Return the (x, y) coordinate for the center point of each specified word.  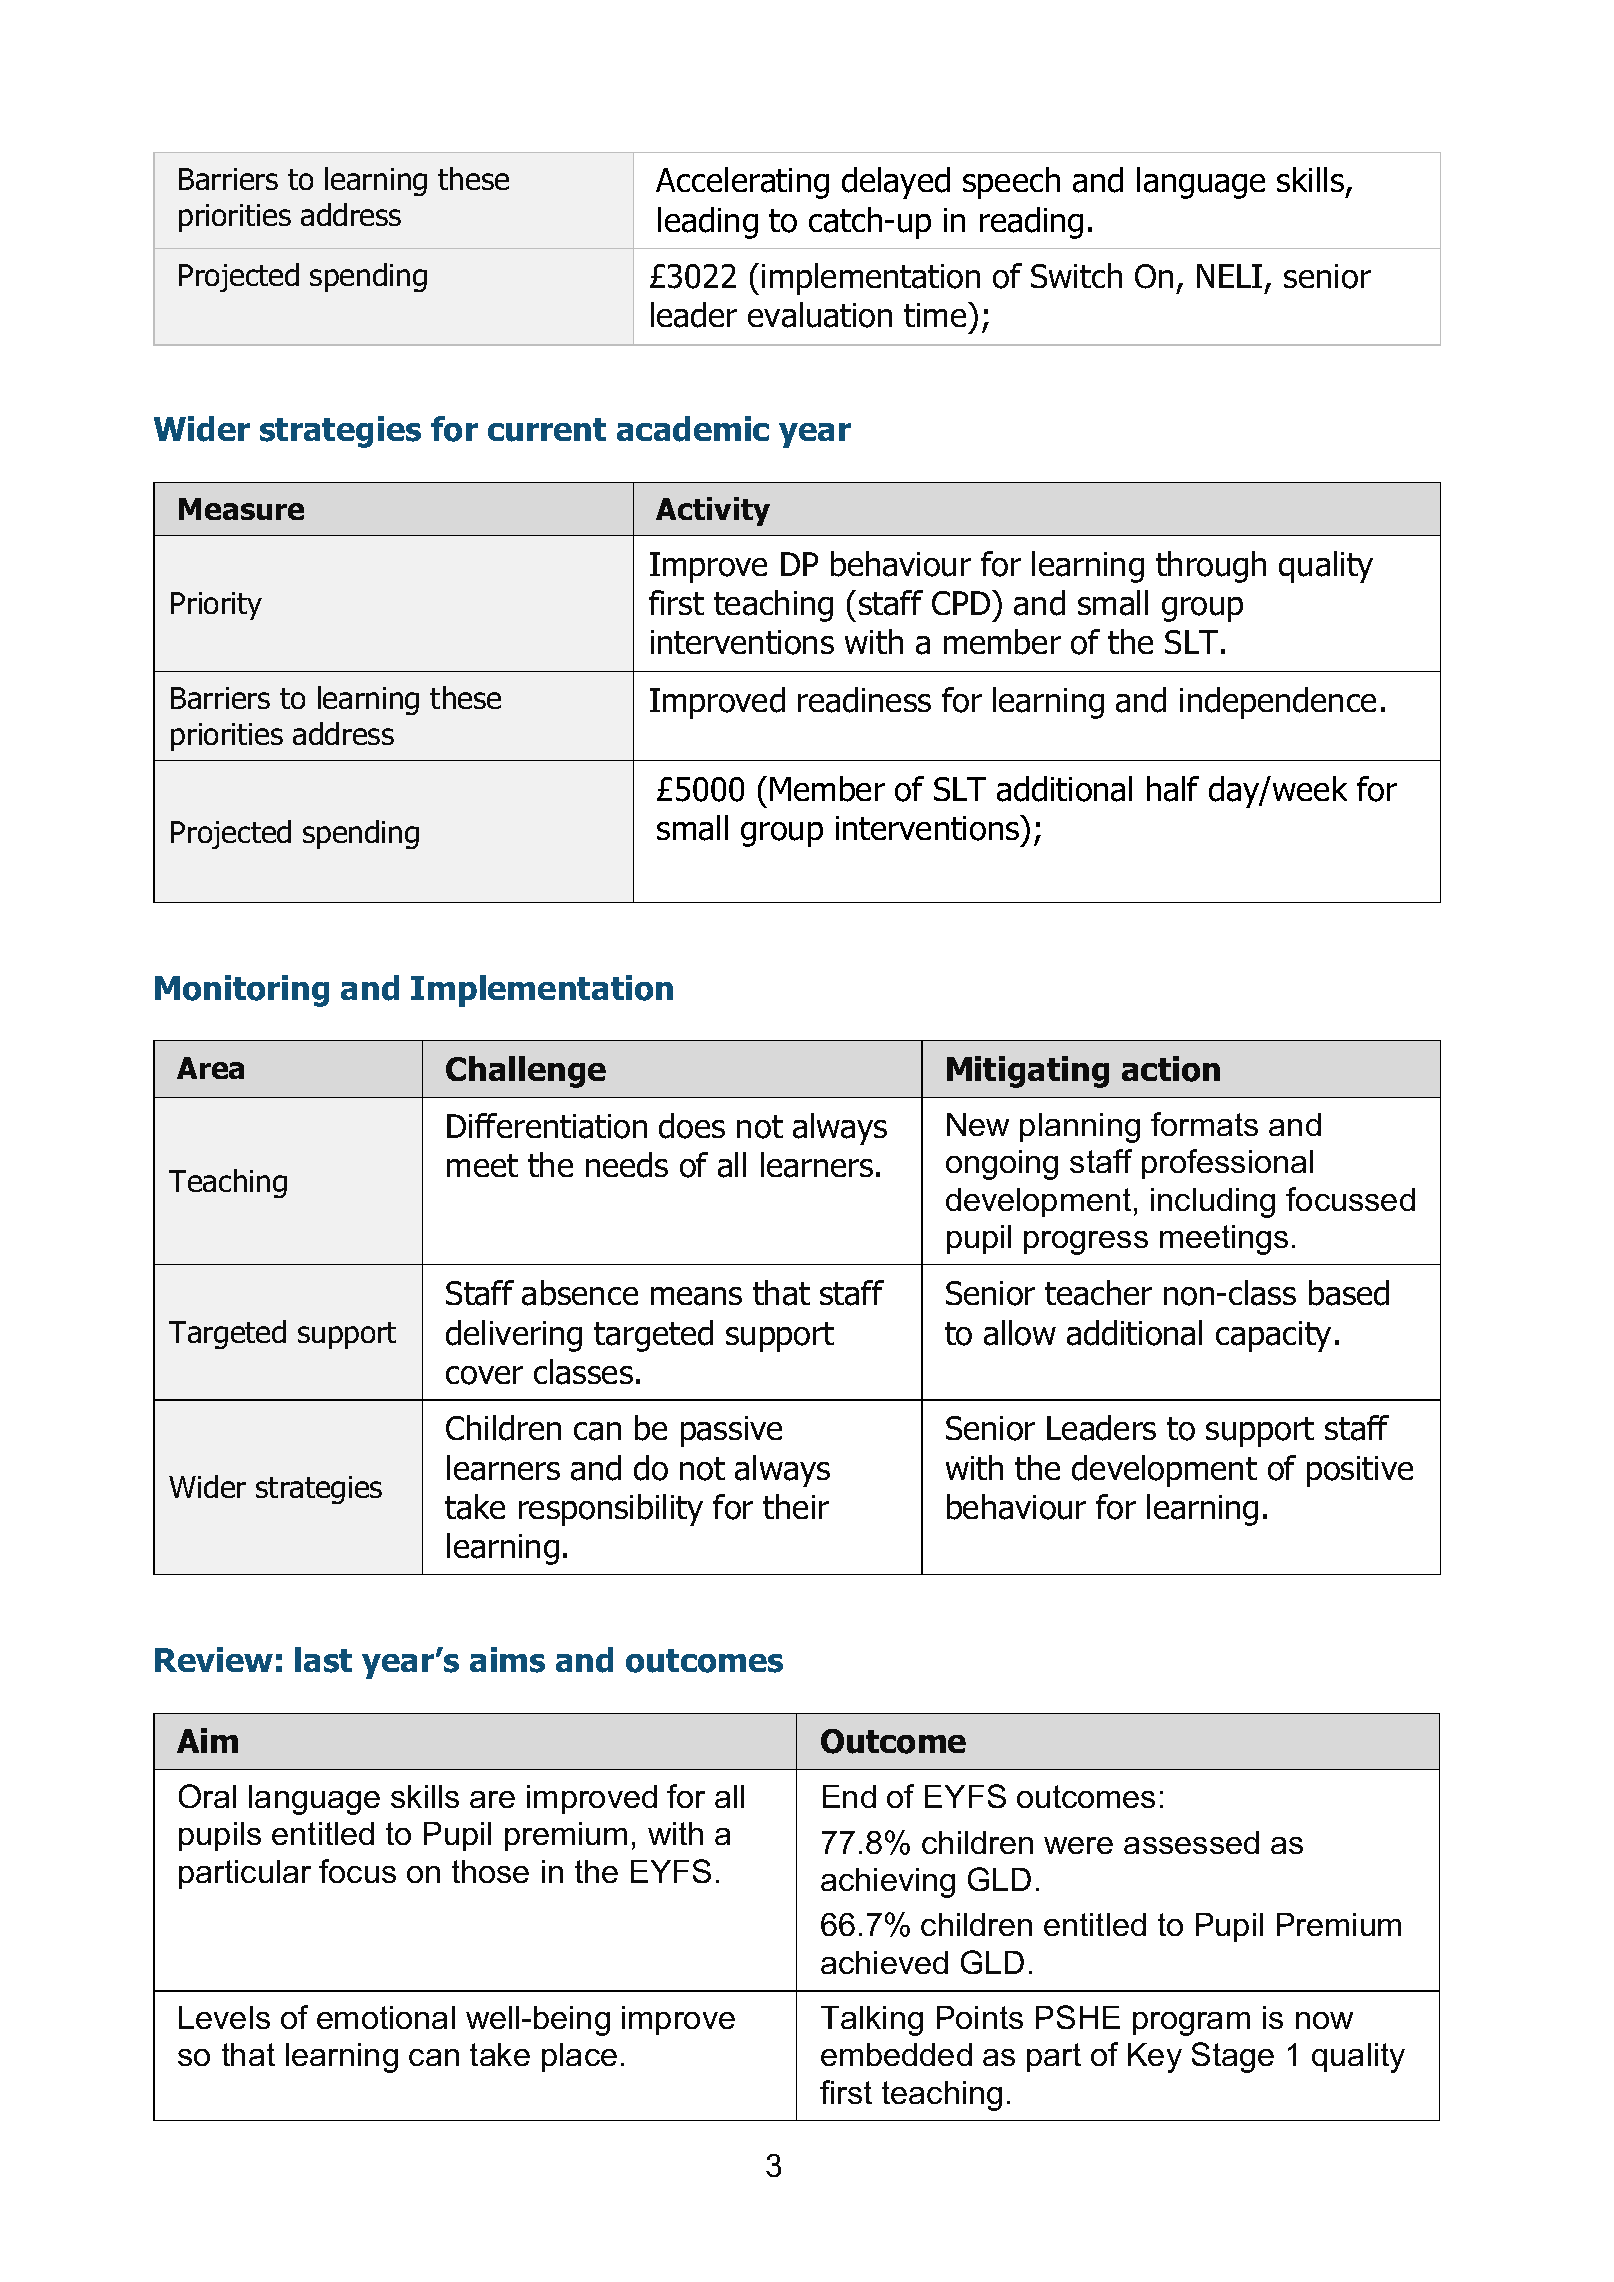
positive (1360, 1471)
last (323, 1660)
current (547, 430)
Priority (216, 606)
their (796, 1506)
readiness (864, 700)
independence (1278, 703)
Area (210, 1068)
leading (708, 223)
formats (1204, 1124)
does (692, 1126)
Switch (1076, 275)
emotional (386, 2017)
